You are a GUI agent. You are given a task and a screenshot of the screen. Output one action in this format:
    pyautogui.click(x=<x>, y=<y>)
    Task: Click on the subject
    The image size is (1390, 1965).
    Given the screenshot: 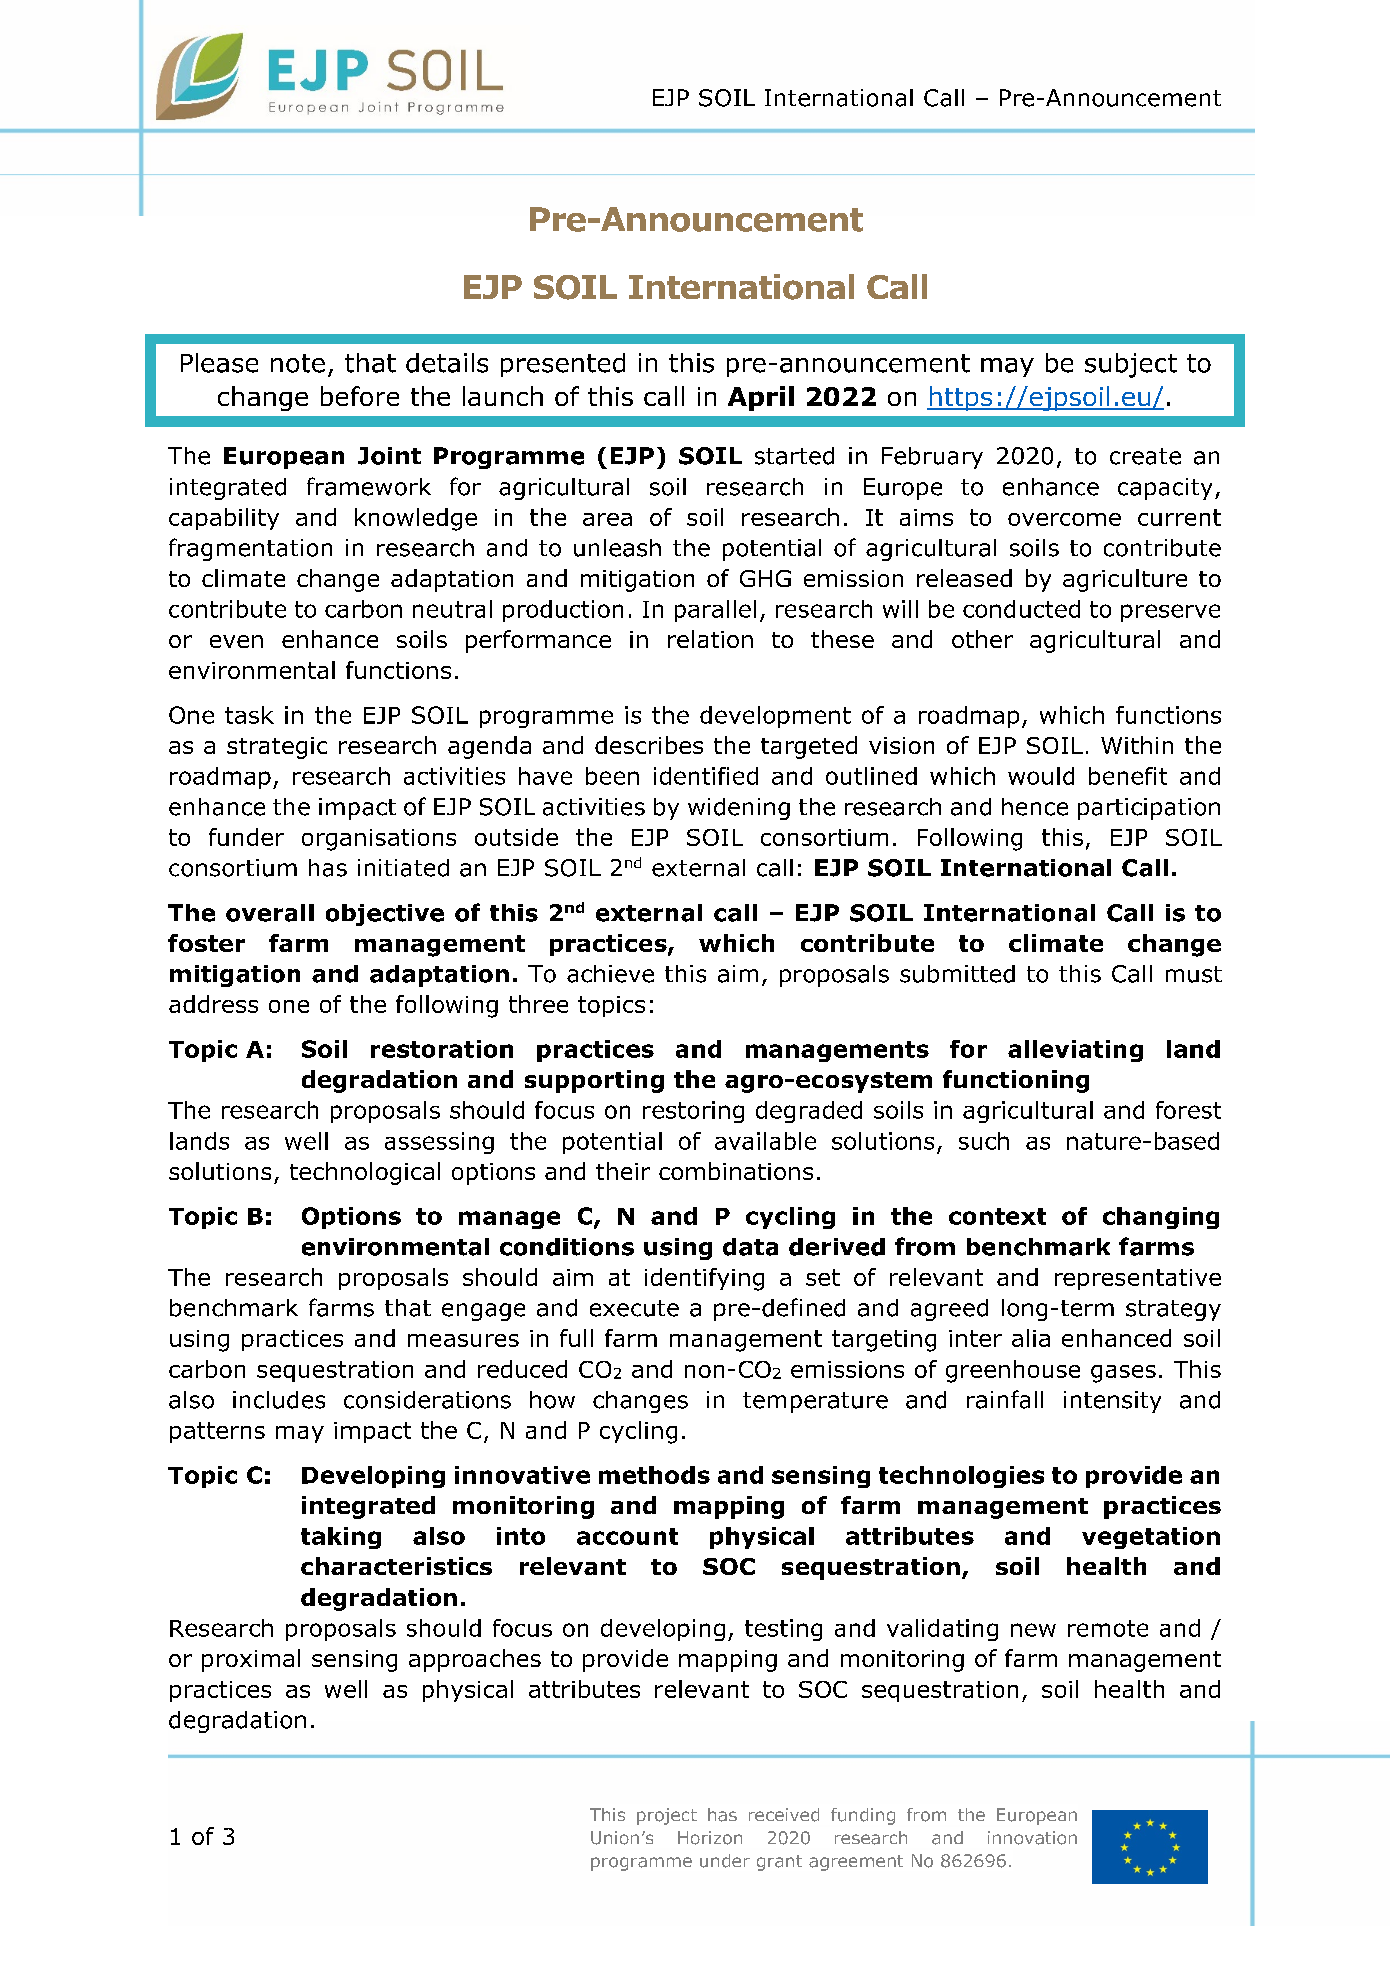 What is the action you would take?
    pyautogui.click(x=1131, y=365)
